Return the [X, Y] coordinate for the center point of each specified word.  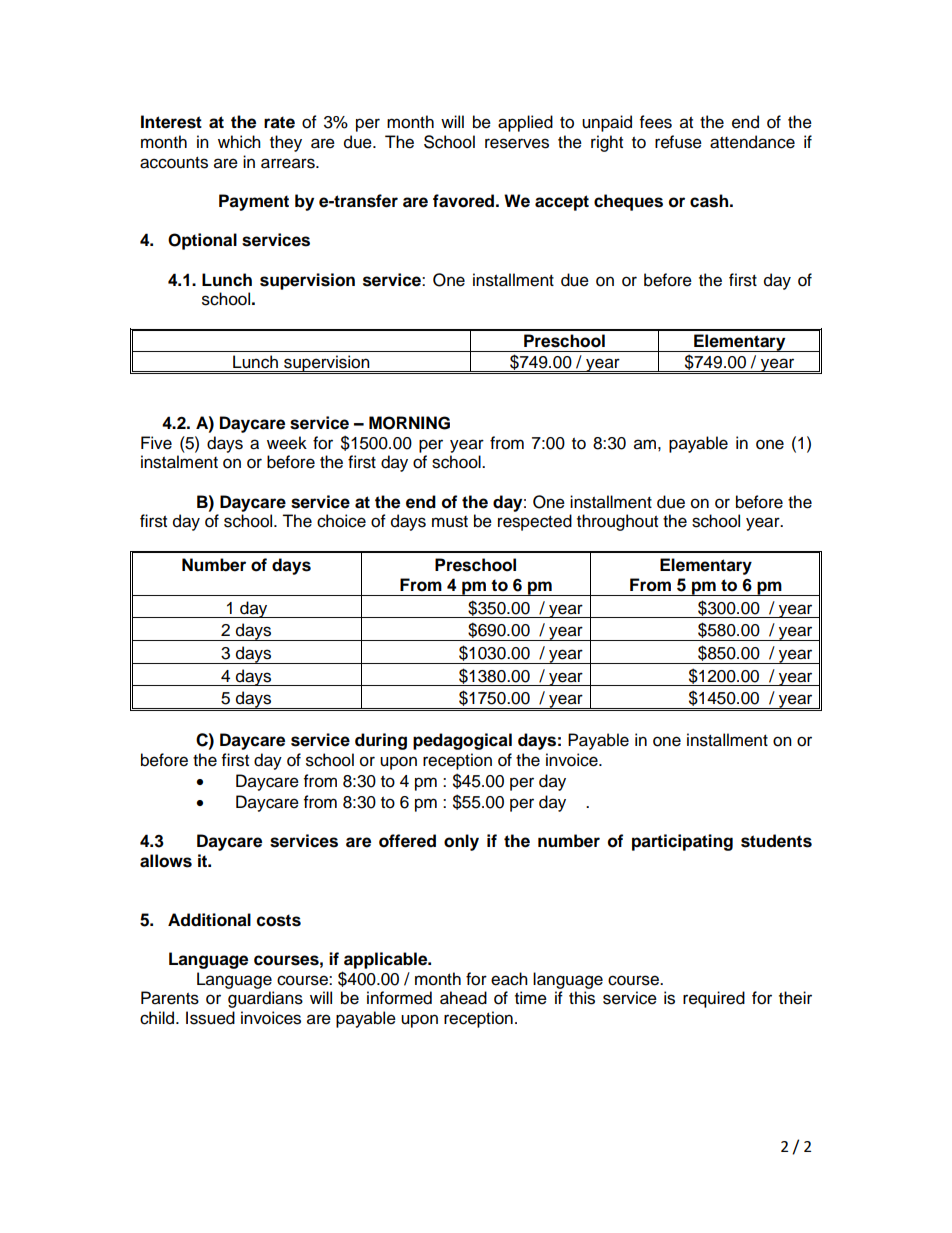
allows [166, 861]
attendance [752, 142]
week [287, 443]
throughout [617, 522]
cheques [628, 202]
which [239, 142]
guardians [265, 999]
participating [682, 842]
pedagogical [462, 741]
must [450, 522]
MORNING [409, 423]
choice [341, 521]
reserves [517, 143]
